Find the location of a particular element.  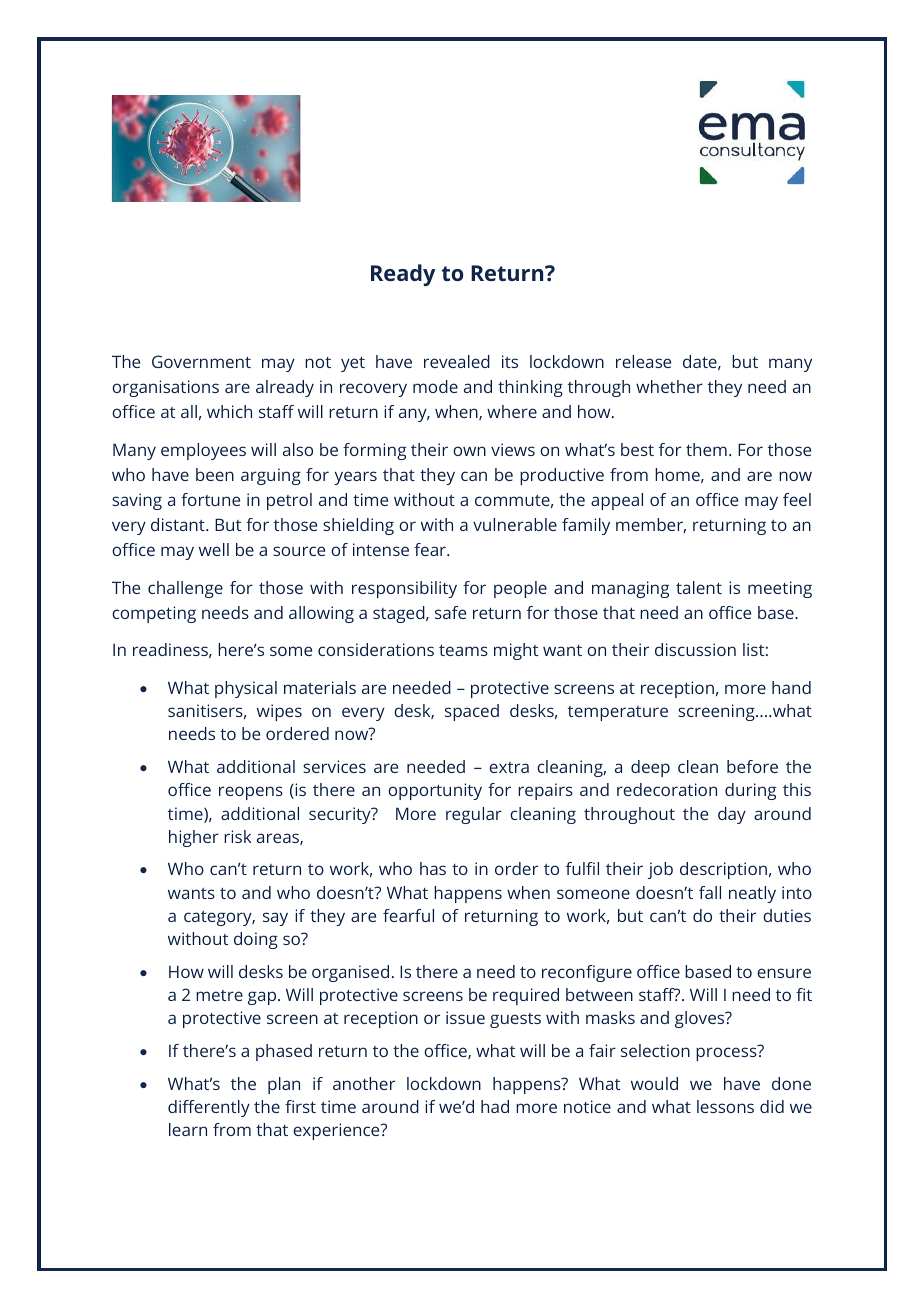

mode is located at coordinates (435, 386).
